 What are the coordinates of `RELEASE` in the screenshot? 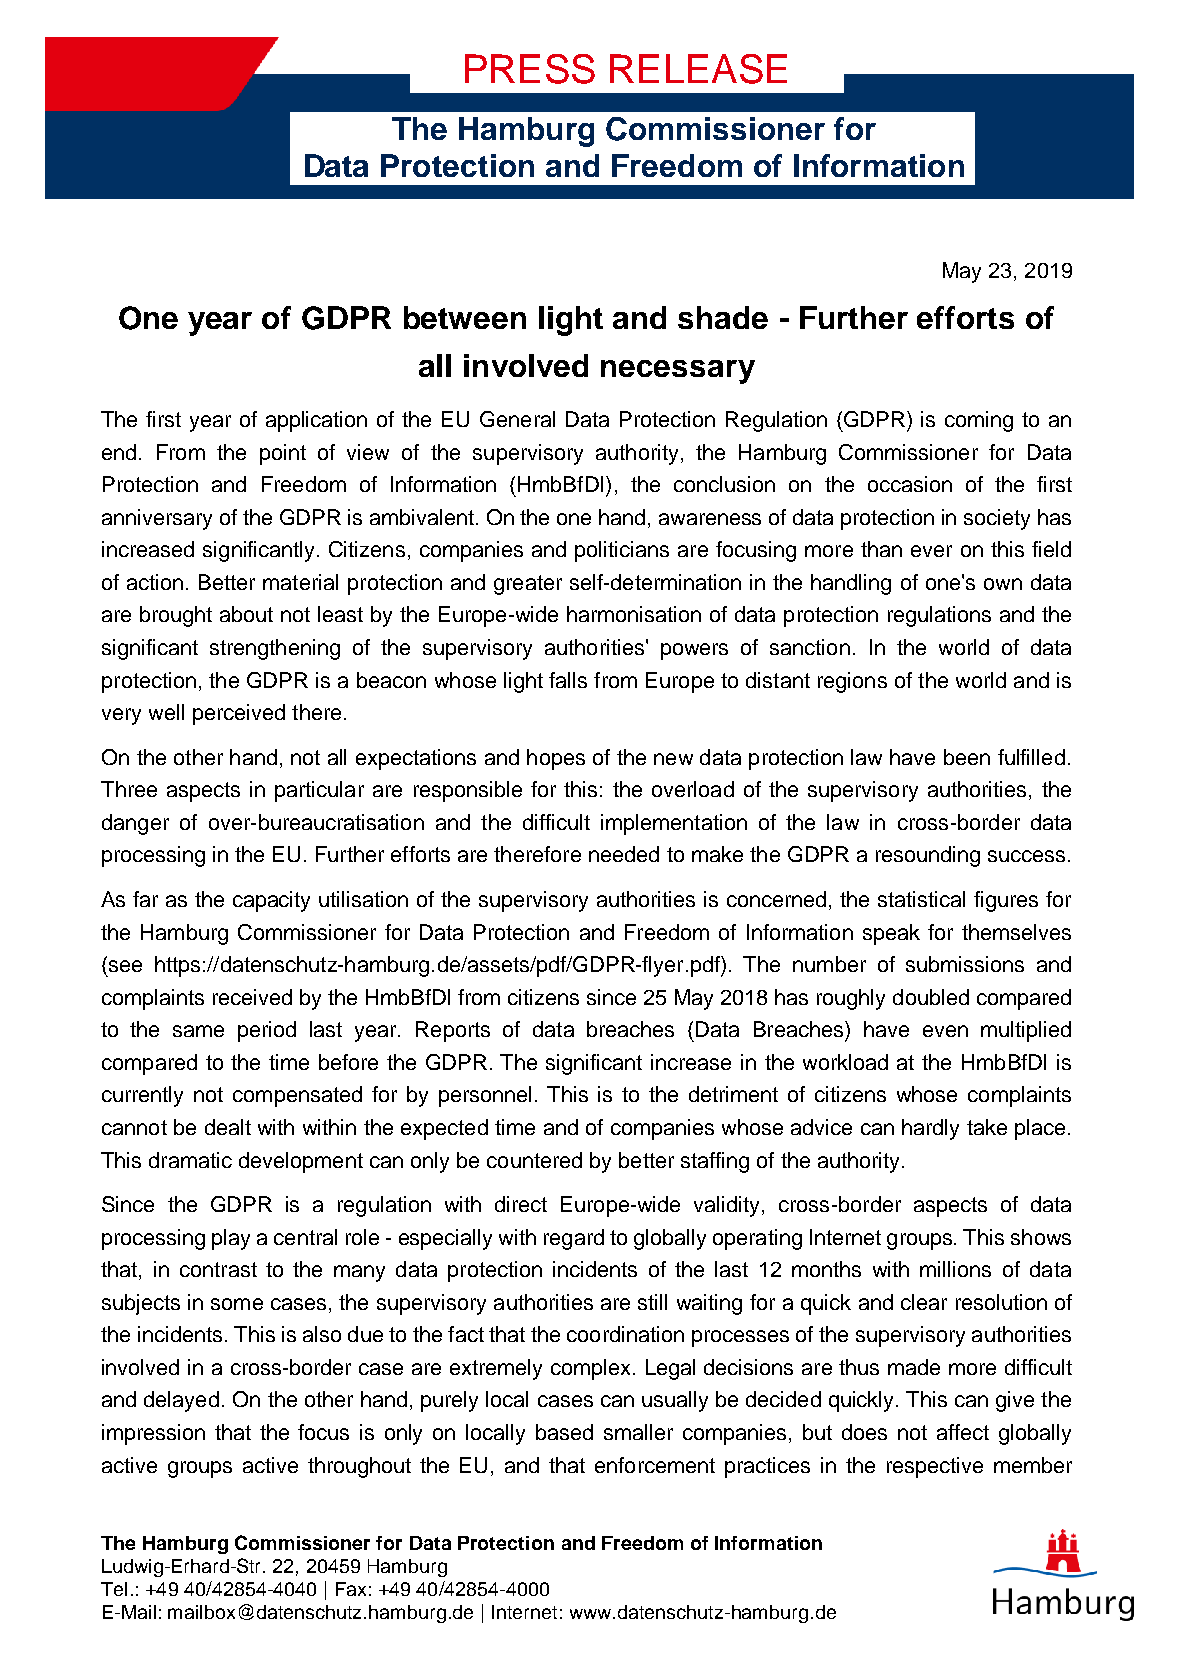 It's located at (698, 69).
